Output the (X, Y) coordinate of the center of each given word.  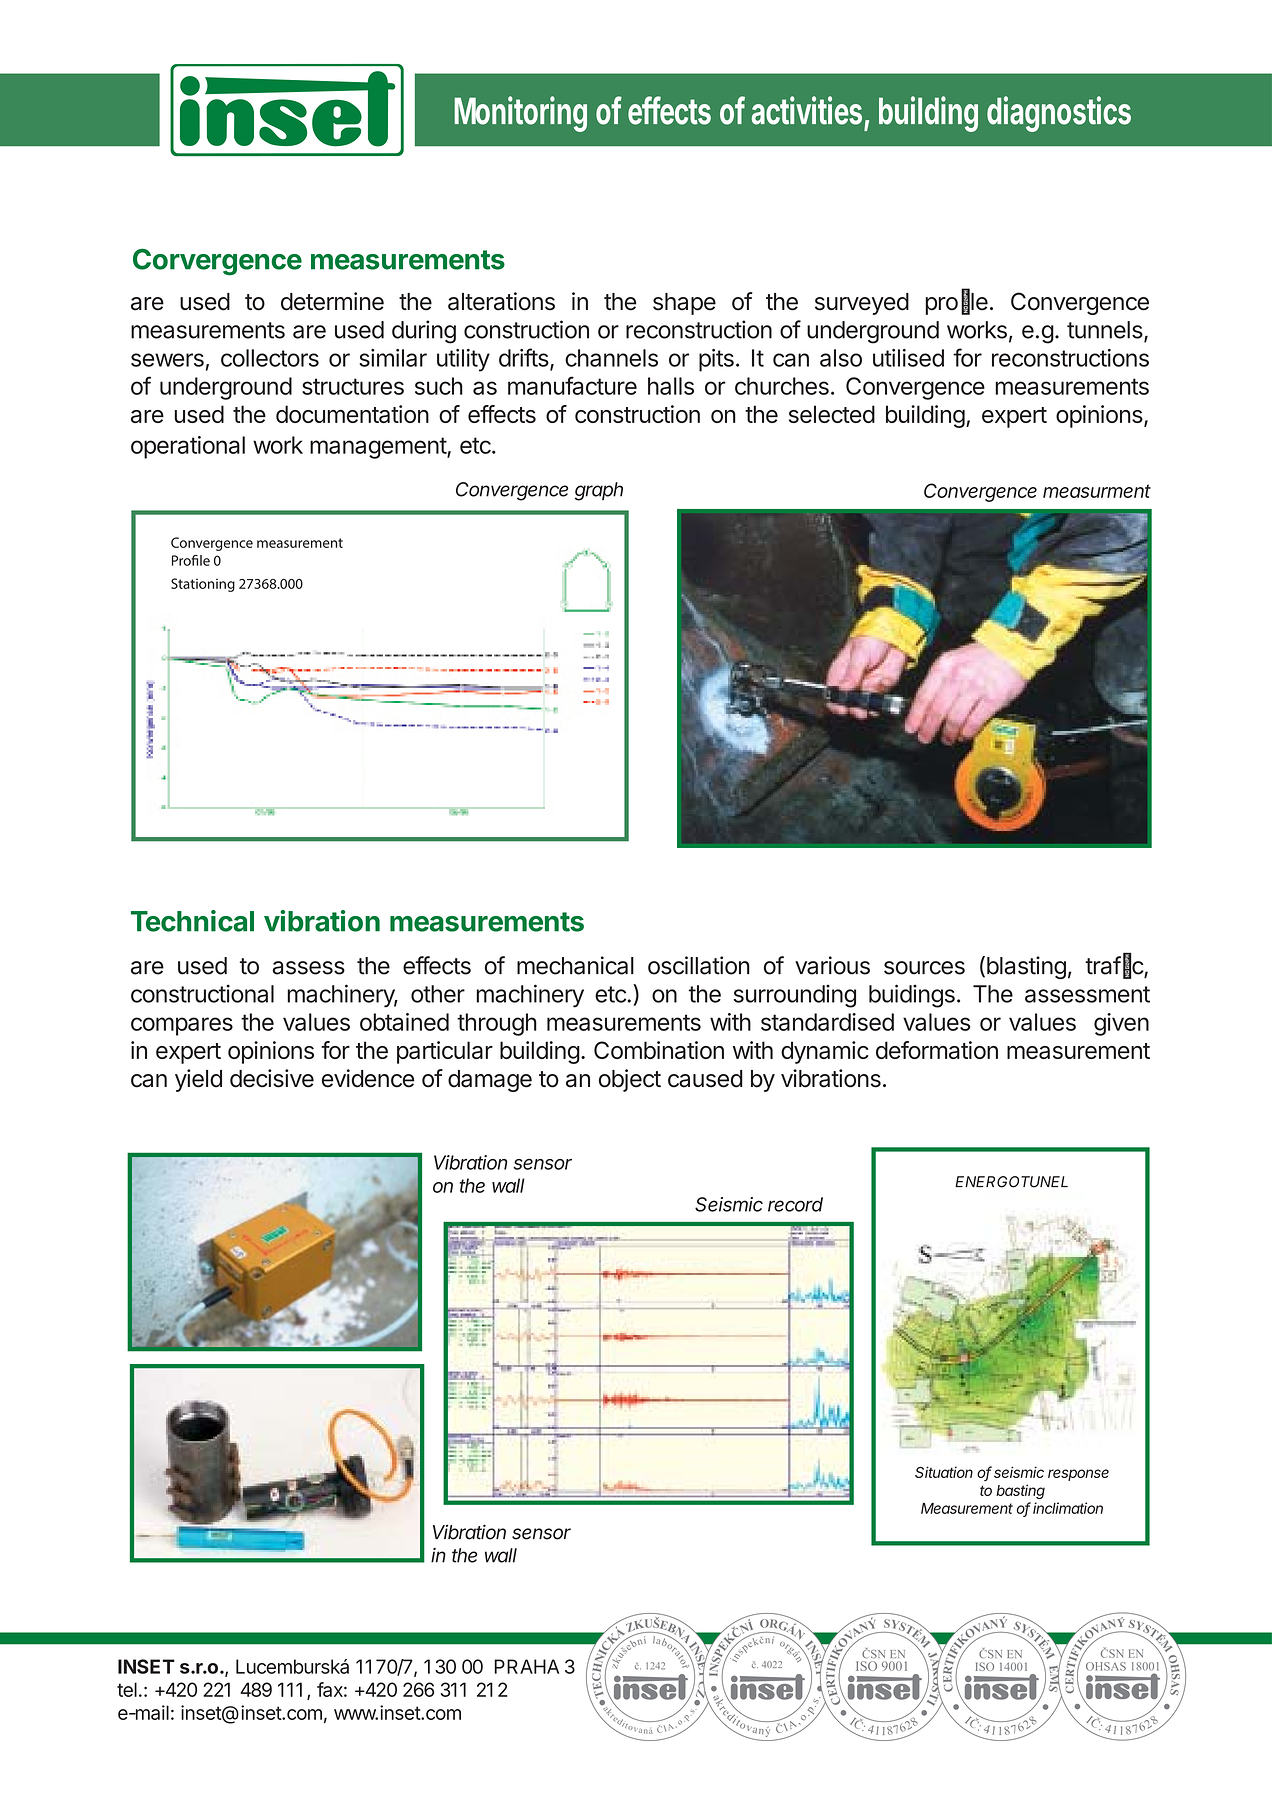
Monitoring (520, 114)
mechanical (575, 965)
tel (127, 1689)
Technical (192, 921)
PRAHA (526, 1666)
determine (332, 301)
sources (924, 968)
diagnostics (1059, 114)
